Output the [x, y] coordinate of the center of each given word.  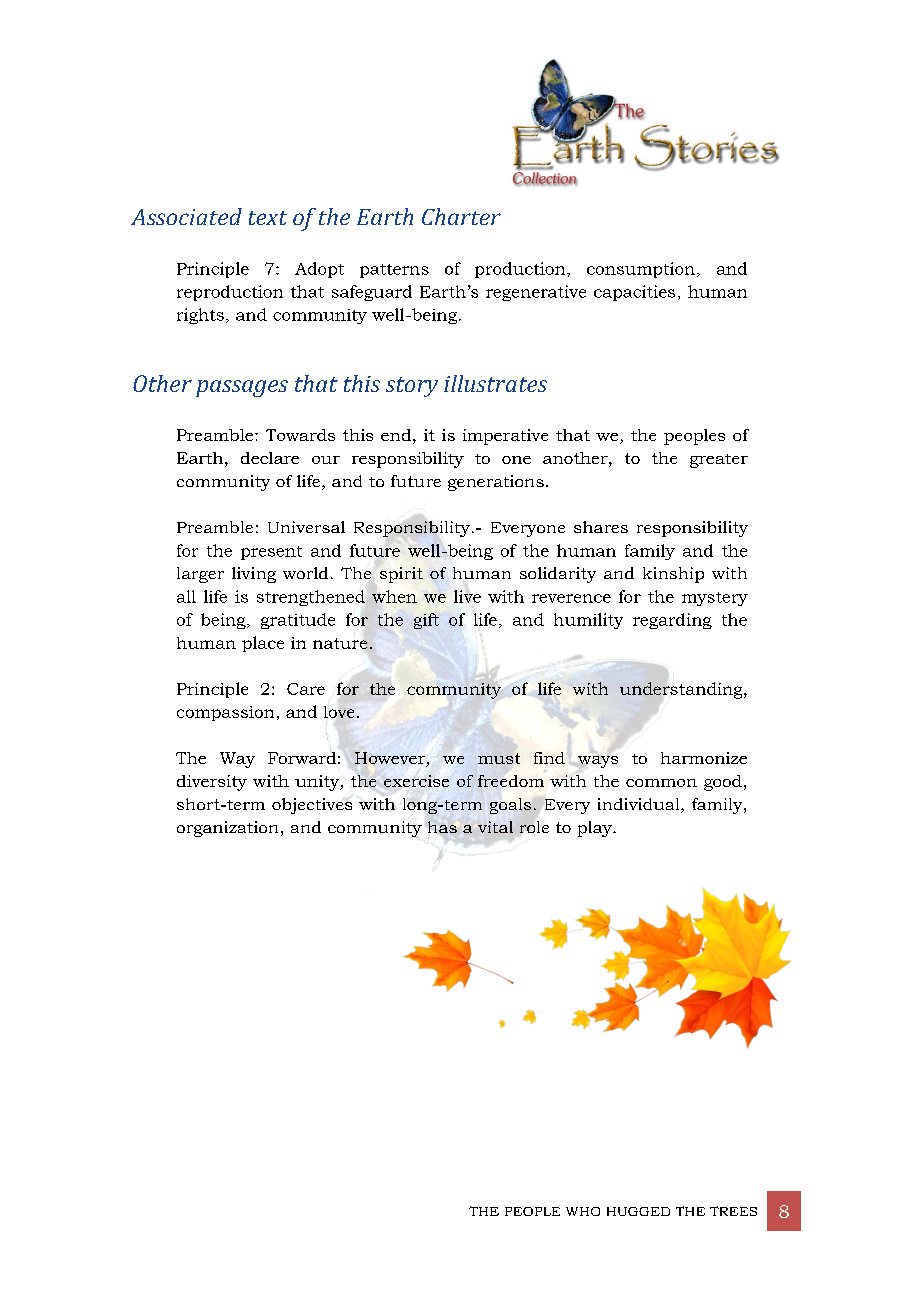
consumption [641, 270]
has [442, 827]
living [254, 575]
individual [640, 805]
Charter [461, 216]
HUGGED [638, 1211]
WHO [583, 1211]
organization [227, 829]
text [268, 218]
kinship [673, 575]
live [467, 596]
